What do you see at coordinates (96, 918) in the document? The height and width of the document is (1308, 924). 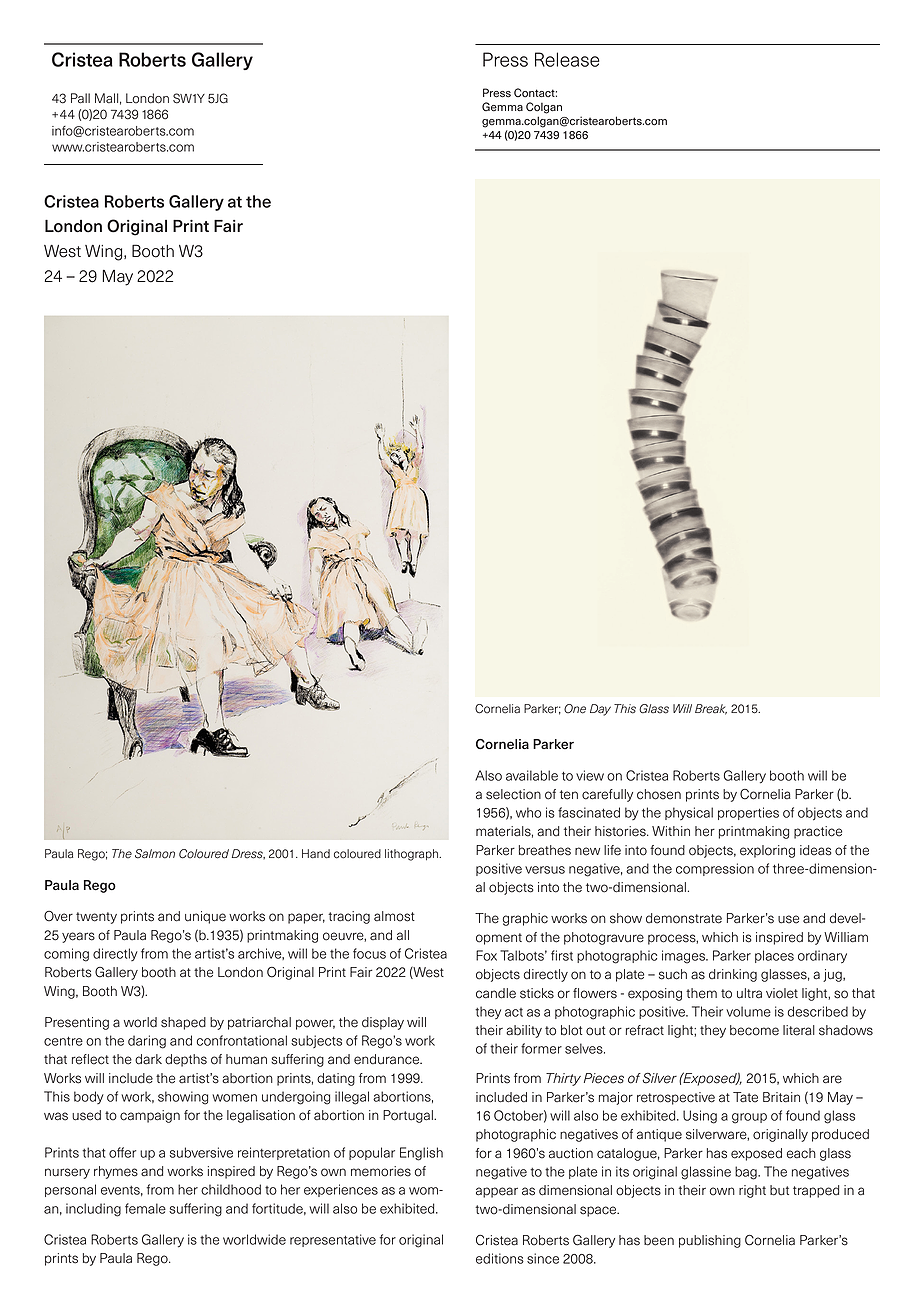 I see `twenty` at bounding box center [96, 918].
